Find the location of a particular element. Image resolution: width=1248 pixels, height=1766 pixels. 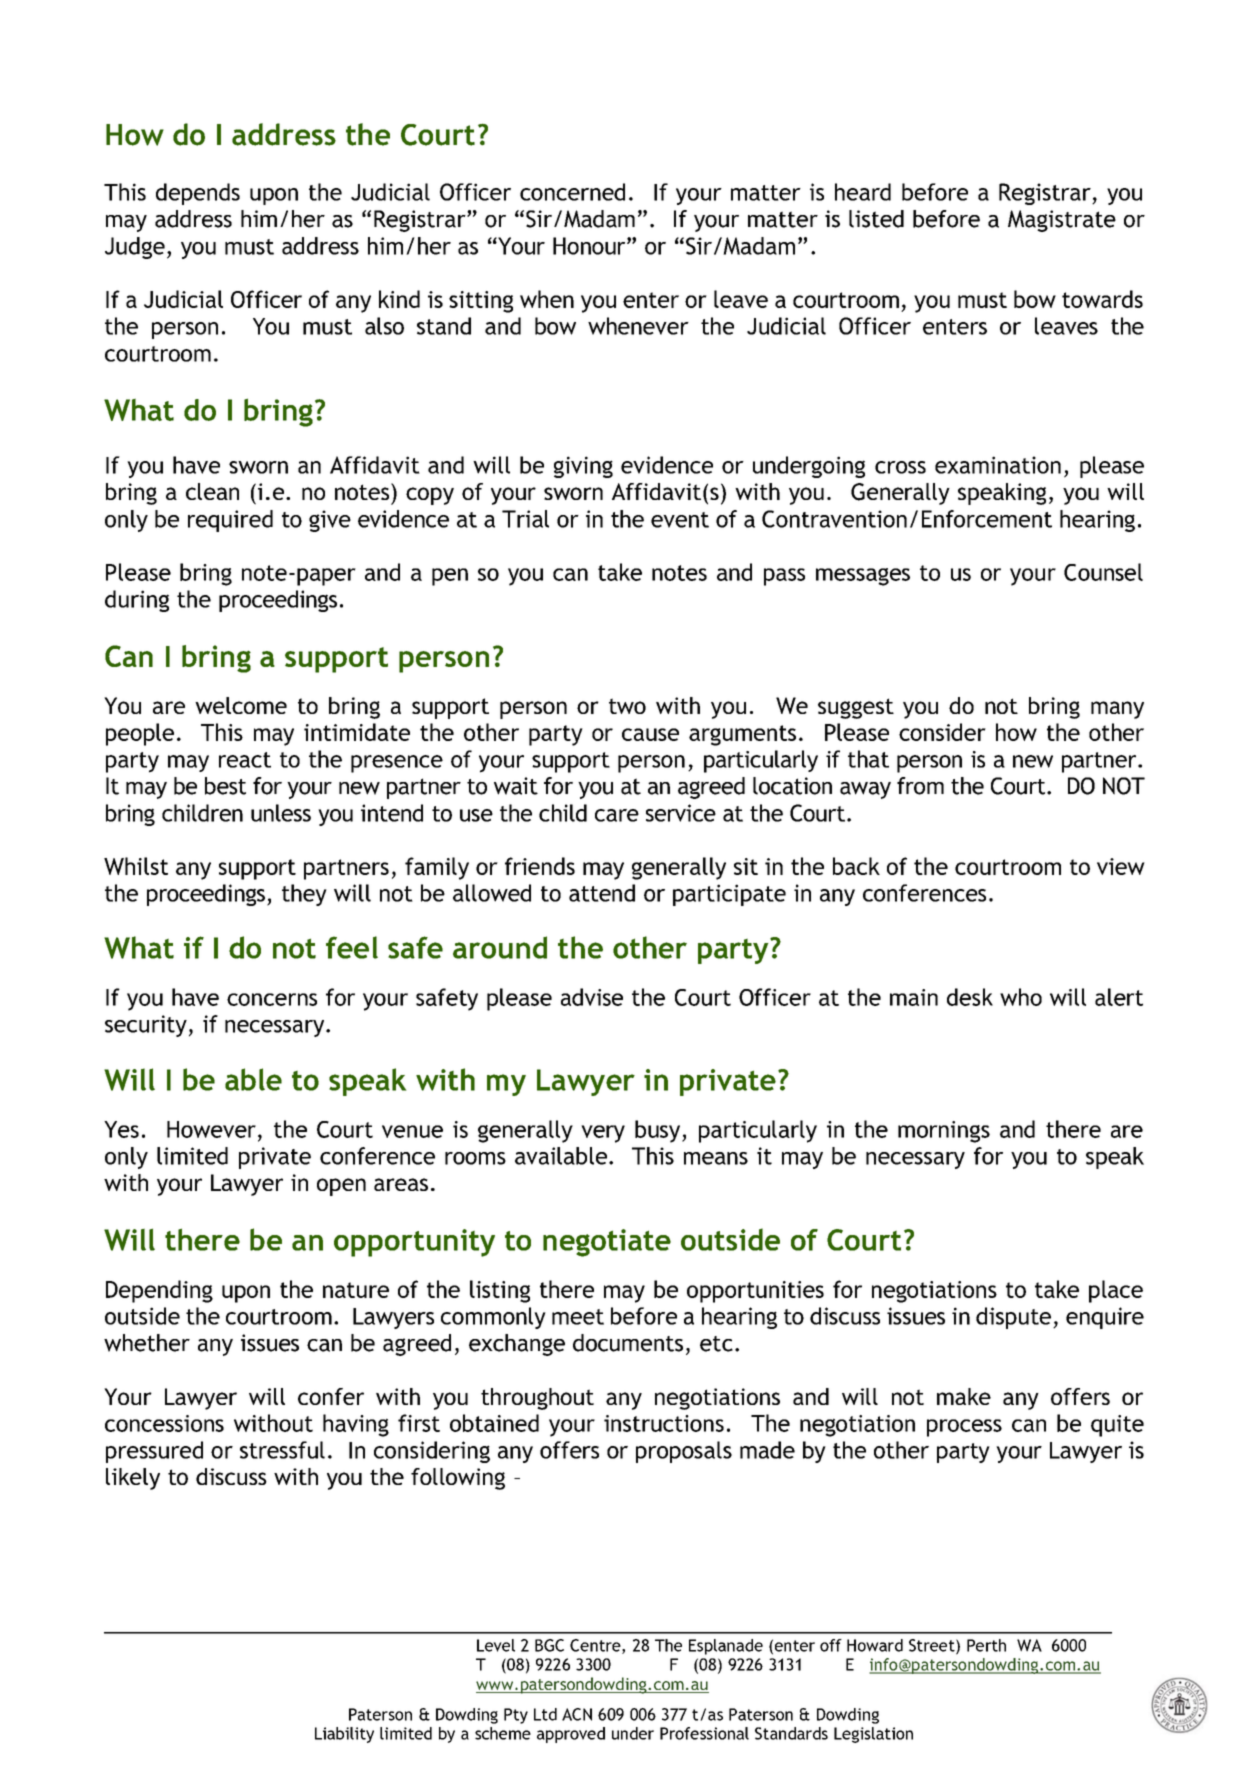

welcome is located at coordinates (241, 705).
